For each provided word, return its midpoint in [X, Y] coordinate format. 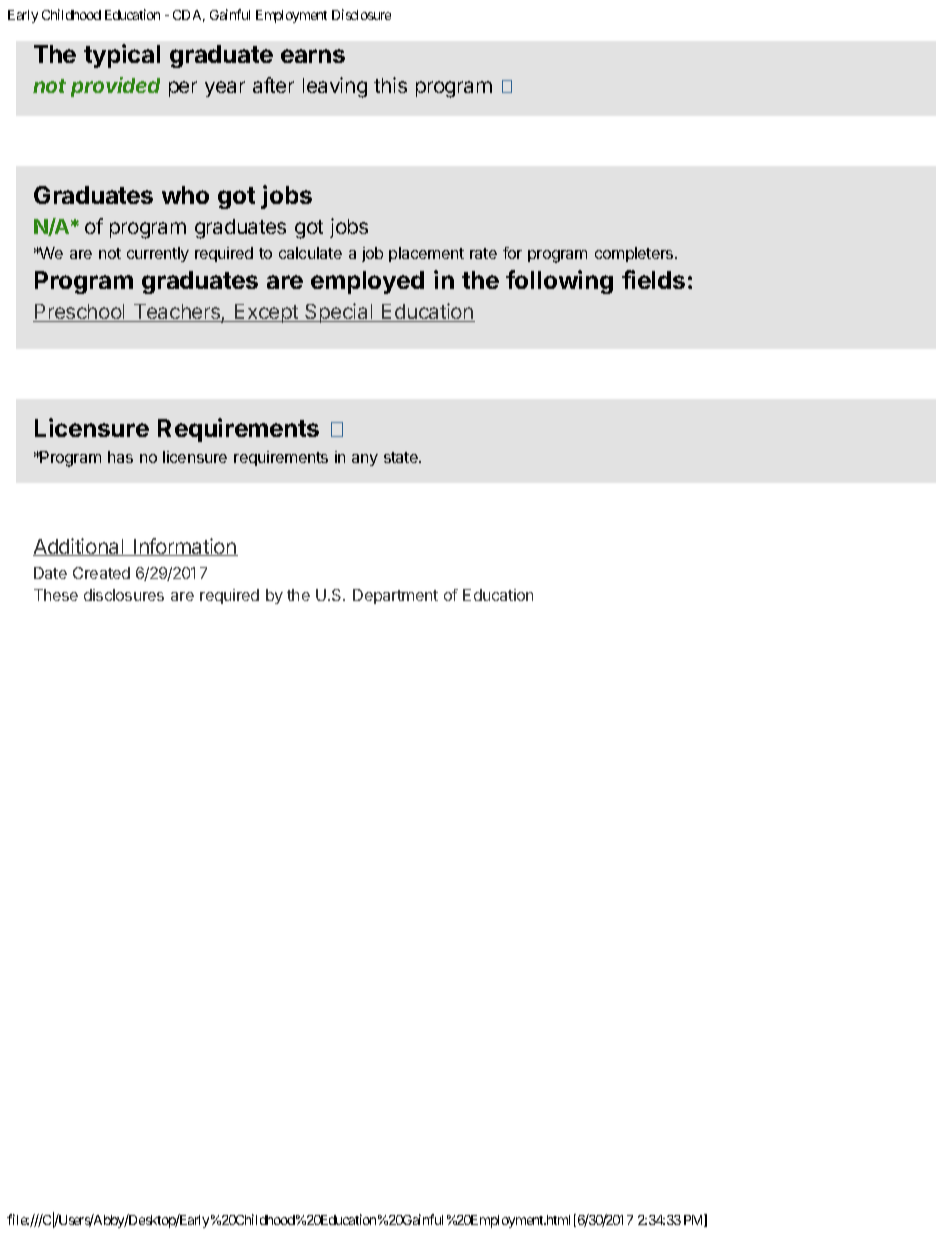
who [185, 195]
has [120, 457]
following [559, 282]
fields [653, 279]
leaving [335, 87]
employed [367, 282]
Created [101, 573]
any [365, 460]
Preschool [80, 313]
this [390, 85]
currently [158, 254]
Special [339, 313]
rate [483, 253]
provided [115, 87]
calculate [310, 253]
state [402, 457]
